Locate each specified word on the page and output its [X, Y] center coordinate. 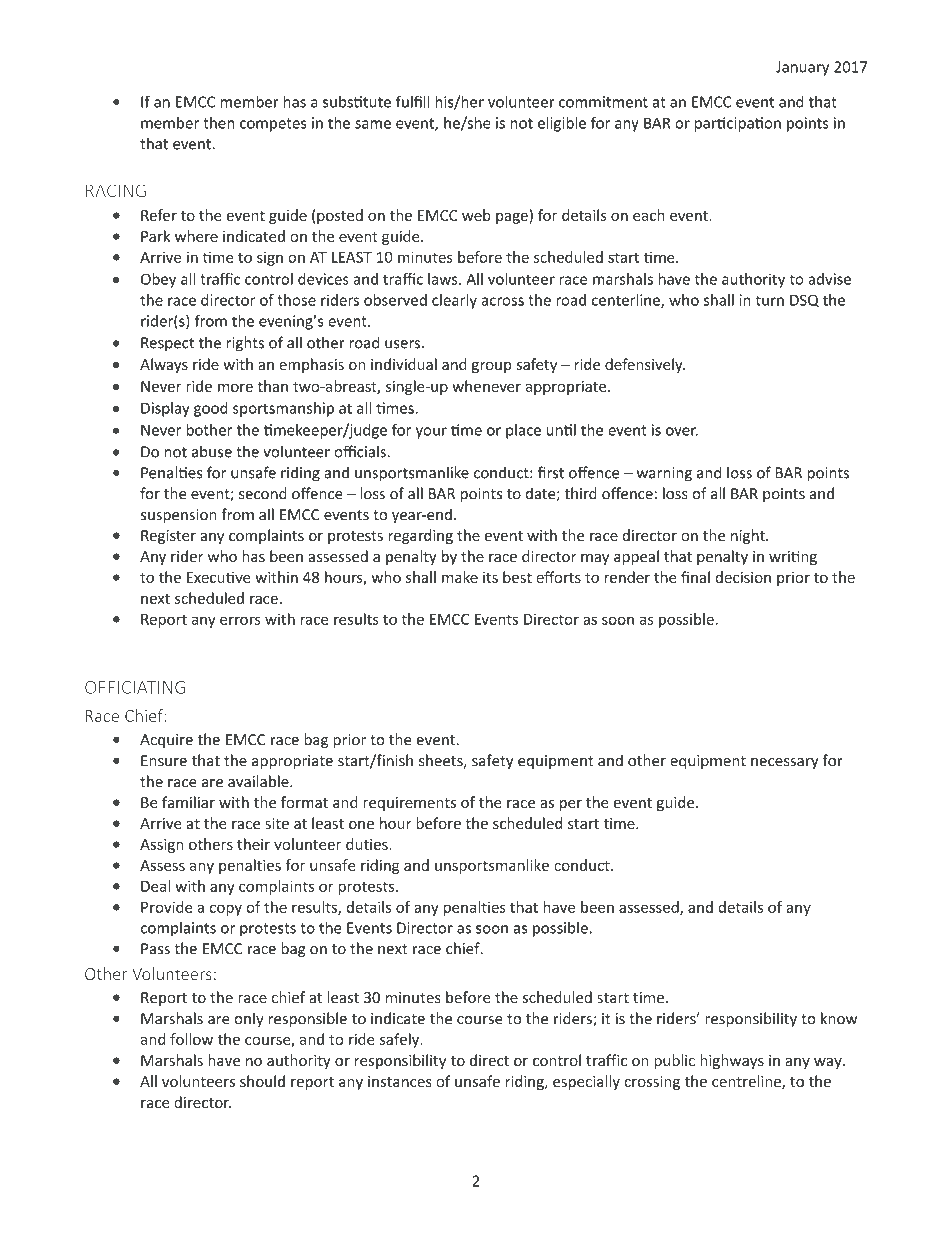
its [490, 577]
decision [743, 577]
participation [738, 124]
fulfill [412, 101]
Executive [219, 577]
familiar [188, 802]
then [218, 123]
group [492, 367]
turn [769, 300]
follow [191, 1039]
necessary [785, 763]
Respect [167, 344]
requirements [409, 804]
